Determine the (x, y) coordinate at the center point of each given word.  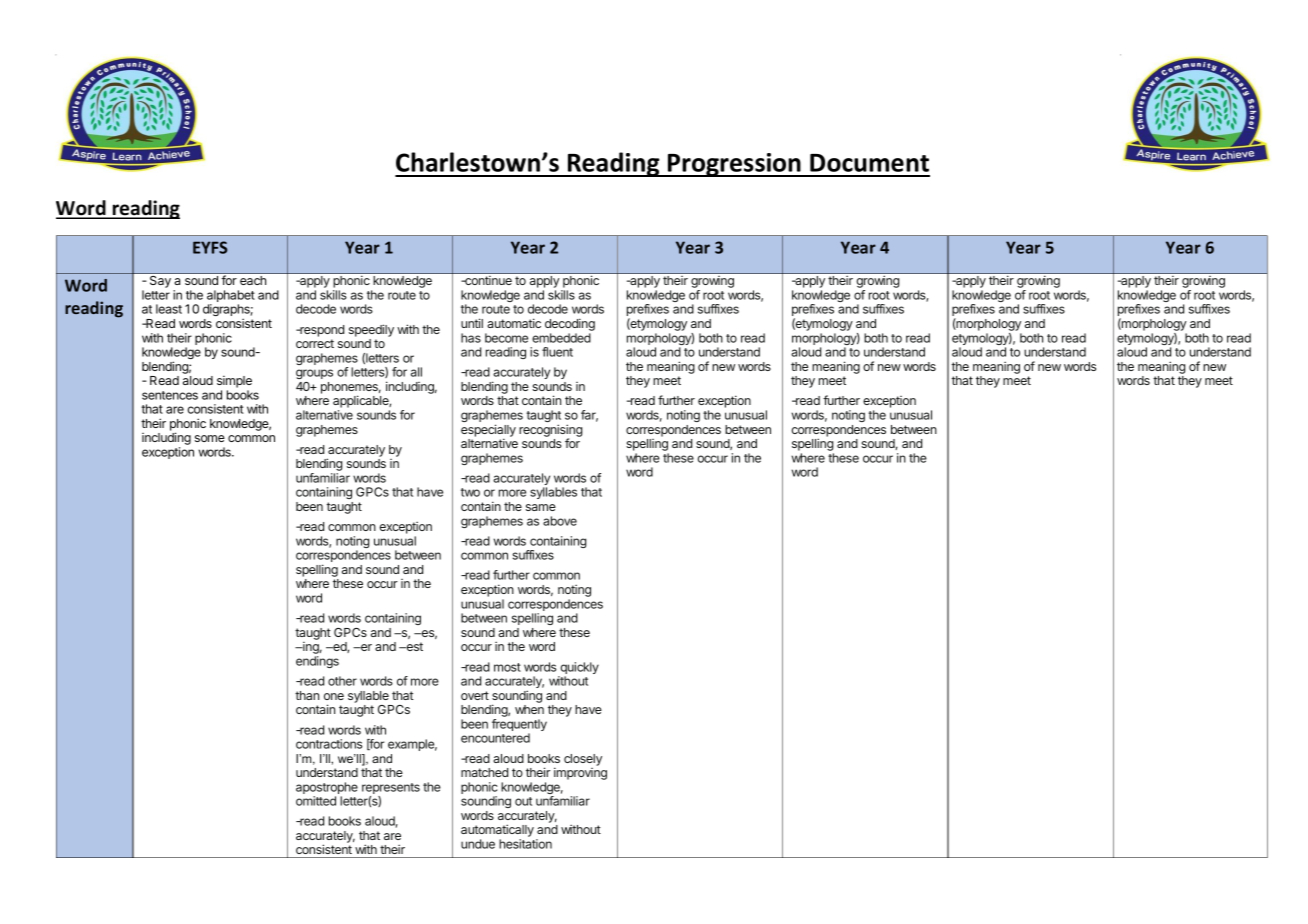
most (507, 667)
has (471, 338)
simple (234, 382)
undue (478, 844)
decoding (570, 324)
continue (487, 280)
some (210, 438)
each (253, 280)
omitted (316, 801)
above (560, 521)
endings (317, 662)
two (470, 492)
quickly (578, 669)
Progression (734, 165)
